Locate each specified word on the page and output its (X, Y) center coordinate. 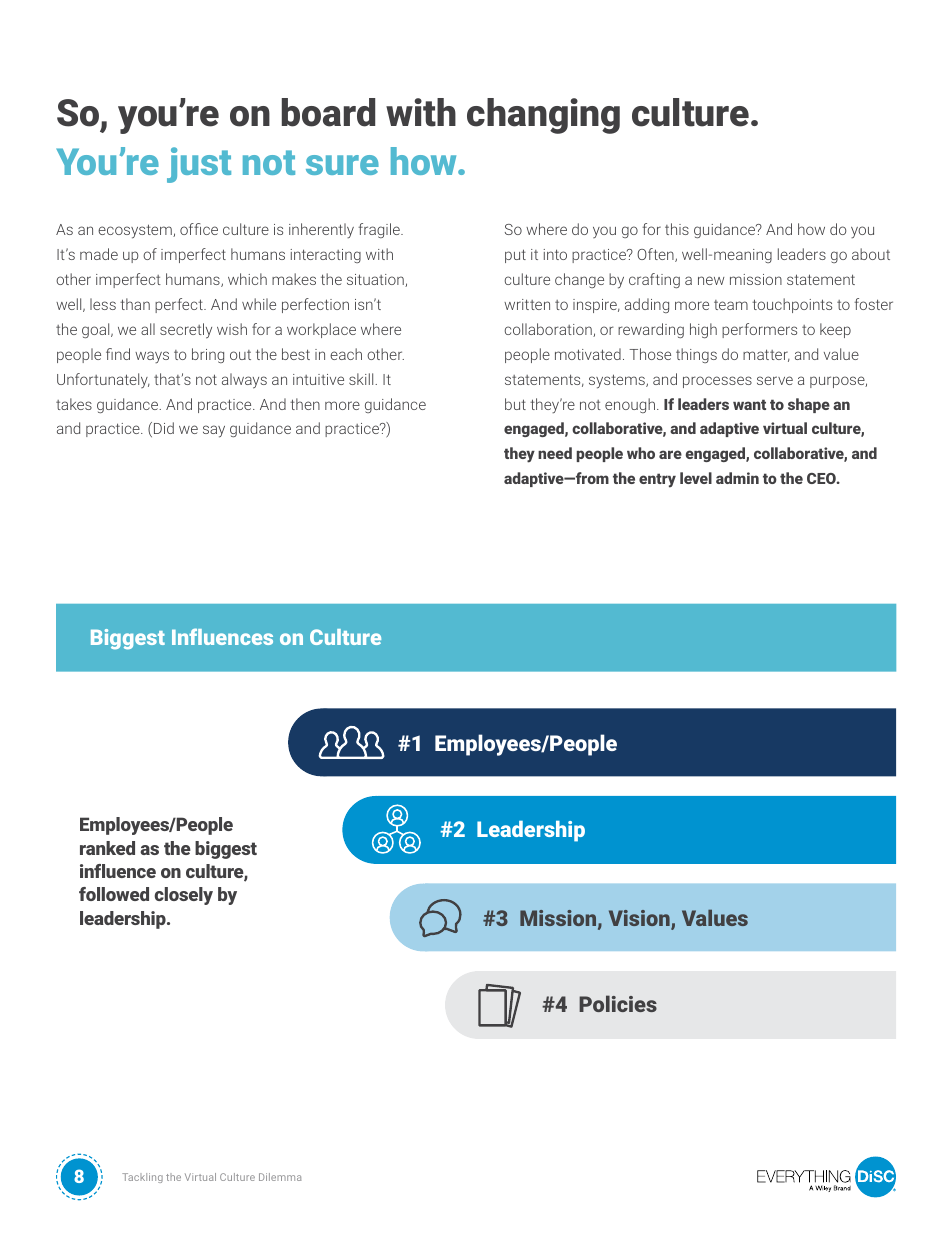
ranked (107, 848)
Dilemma (280, 1177)
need (555, 453)
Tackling (142, 1178)
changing (543, 116)
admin (737, 478)
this (677, 229)
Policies (618, 1003)
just (199, 165)
